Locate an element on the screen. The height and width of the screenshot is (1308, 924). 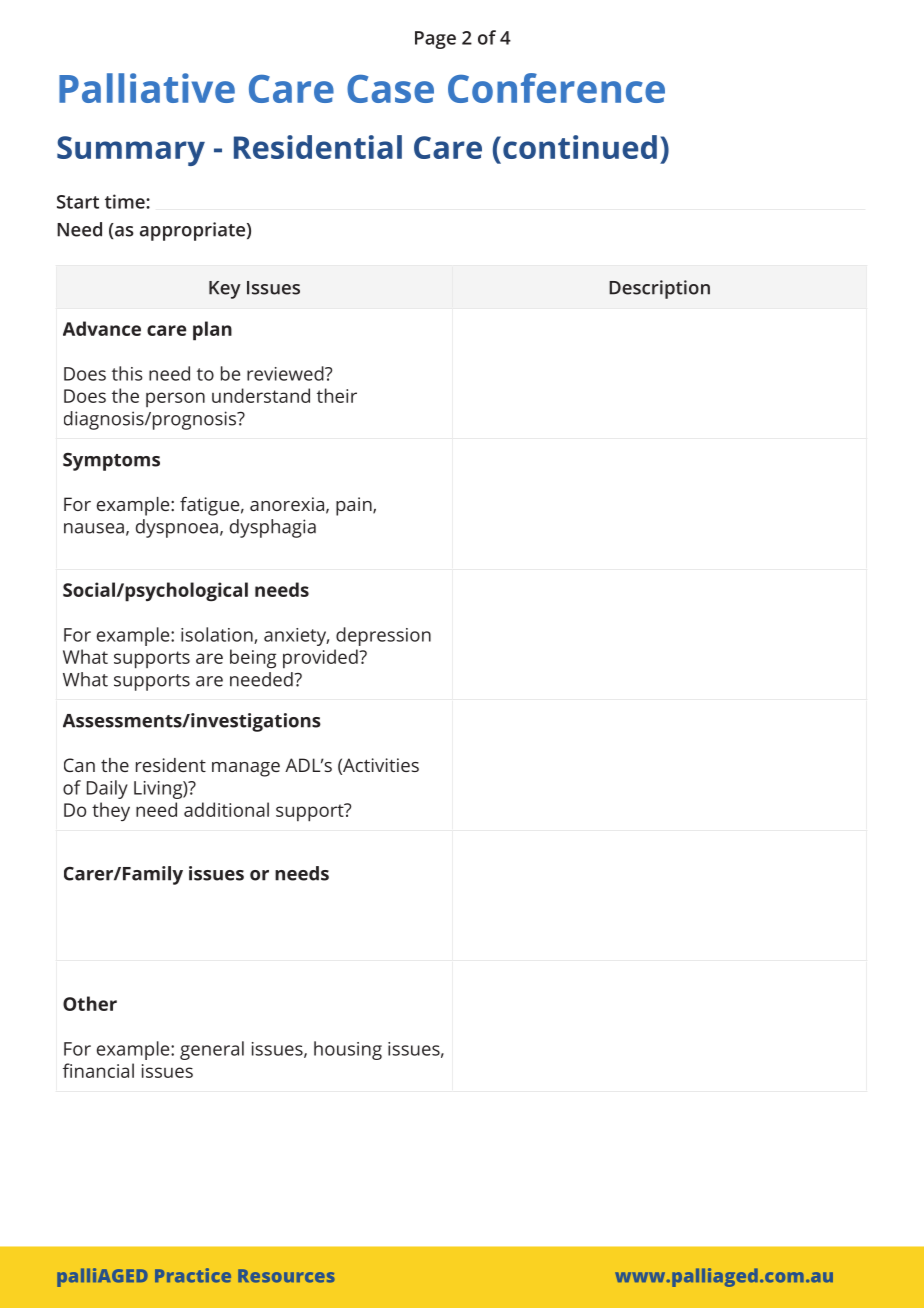
Palliative is located at coordinates (147, 88).
